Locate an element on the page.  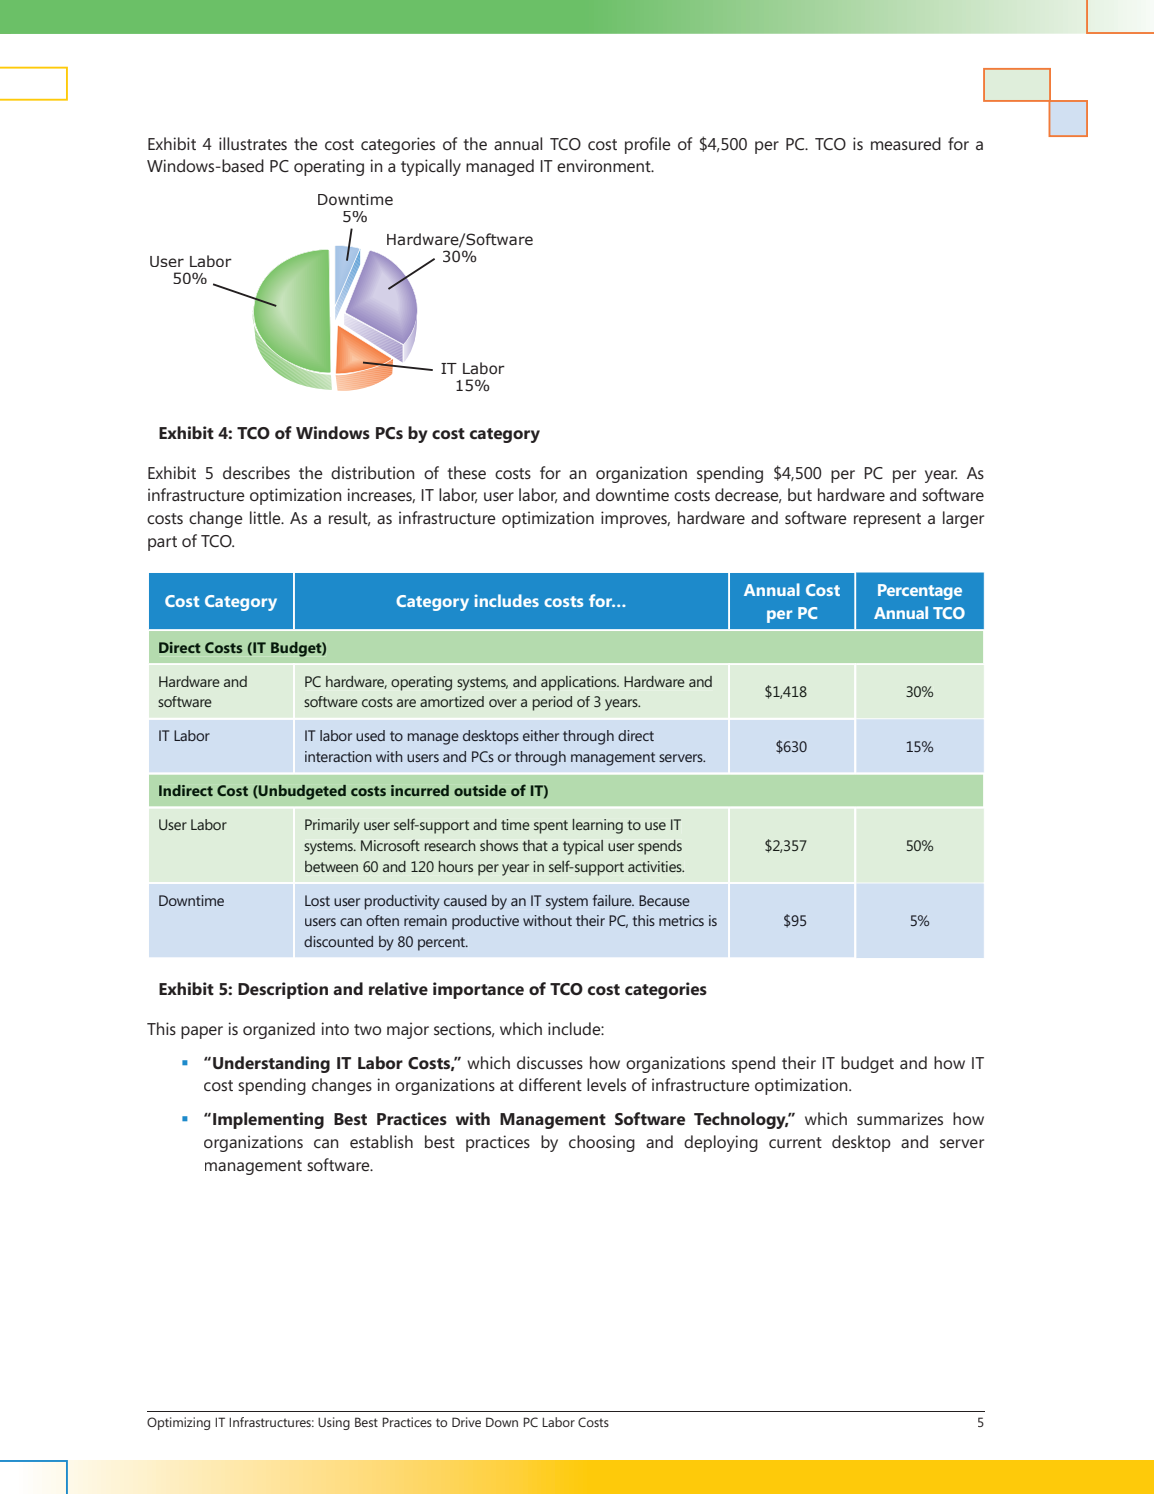
Using is located at coordinates (334, 1423).
